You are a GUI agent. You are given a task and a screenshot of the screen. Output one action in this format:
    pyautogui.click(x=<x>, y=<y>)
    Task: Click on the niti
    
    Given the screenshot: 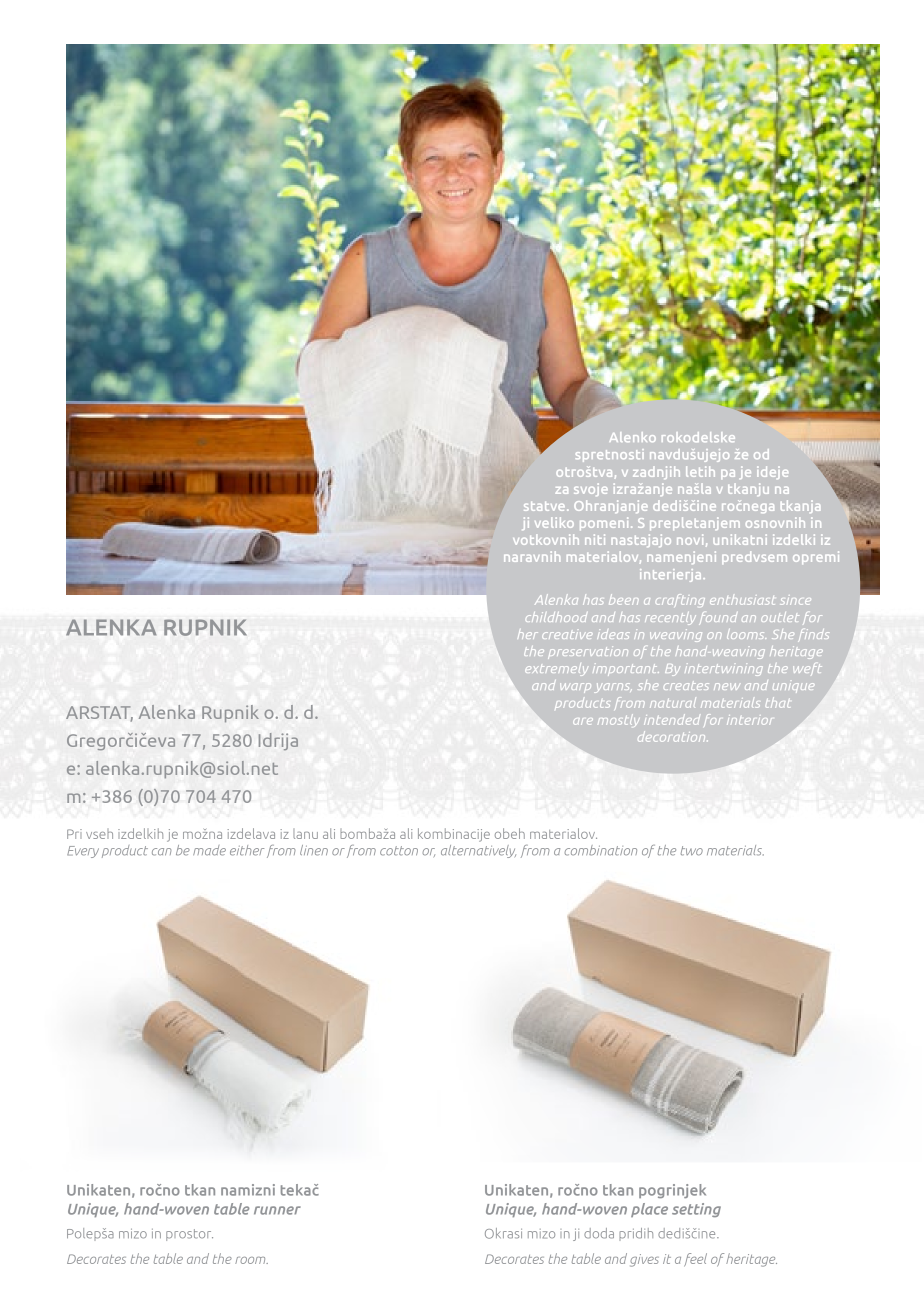 What is the action you would take?
    pyautogui.click(x=595, y=539)
